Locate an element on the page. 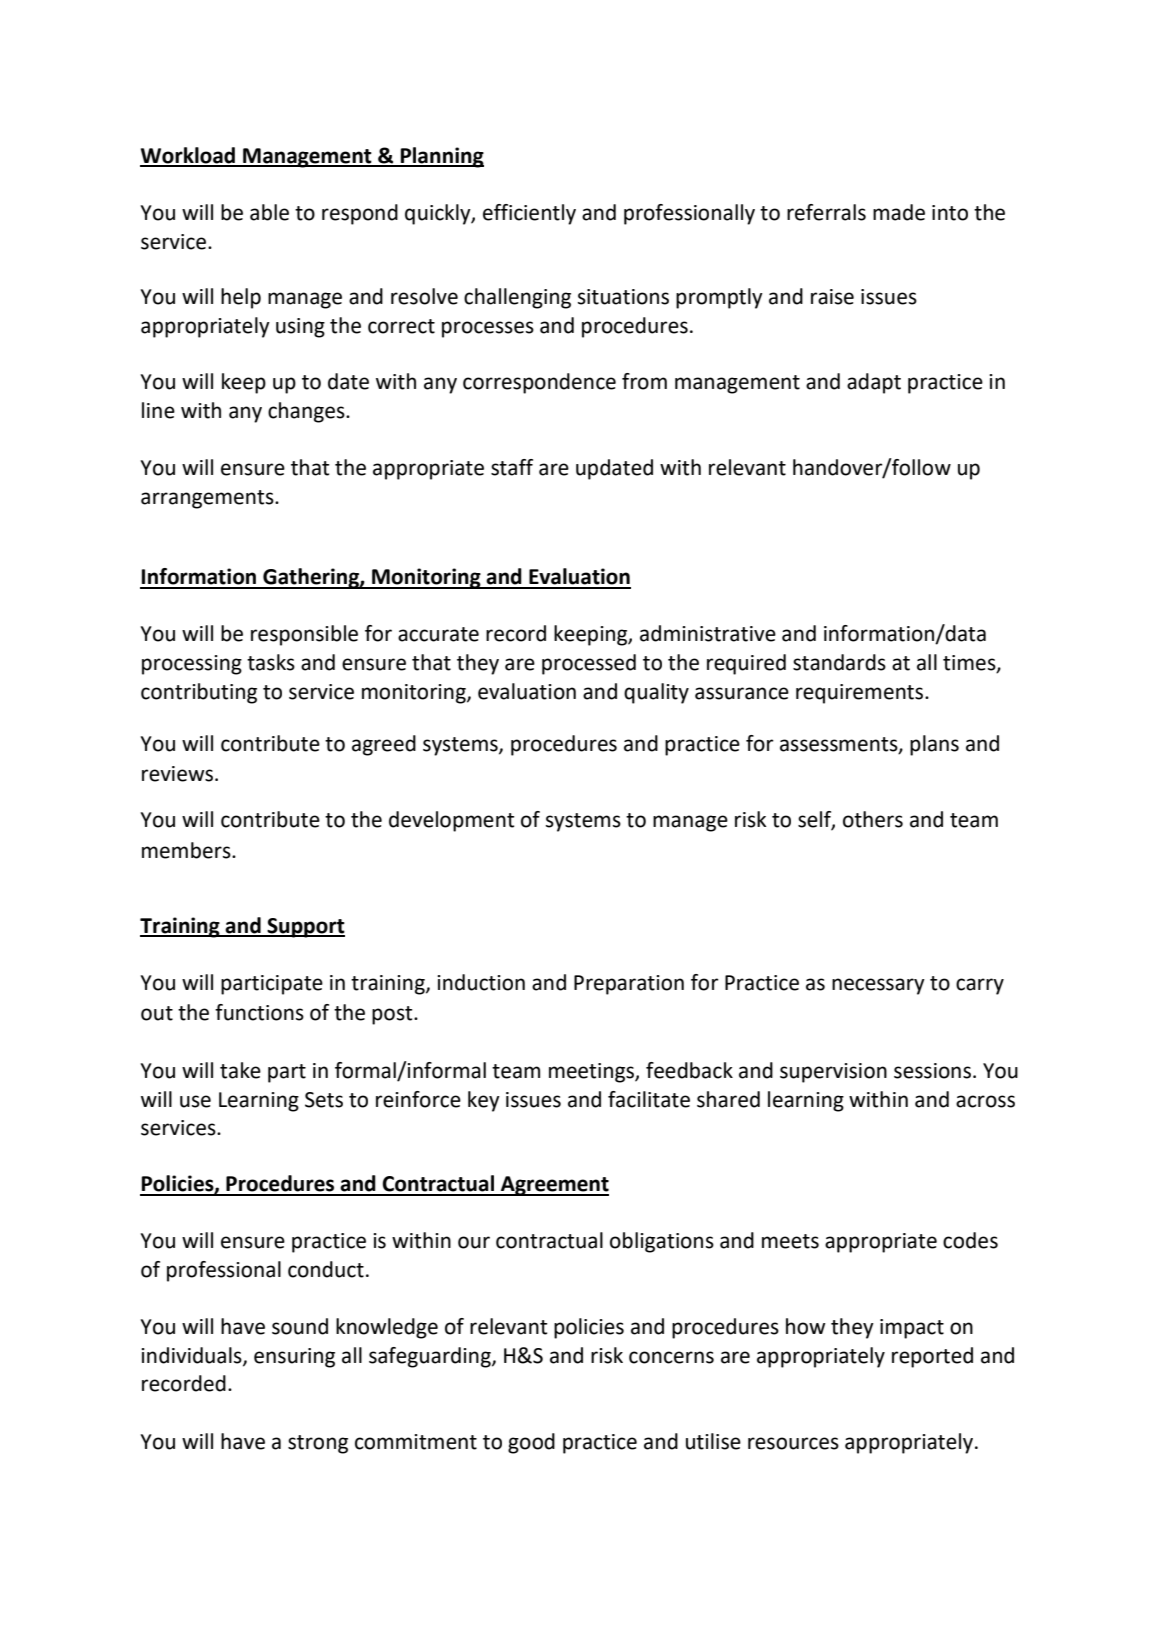 The width and height of the image is (1162, 1644). made is located at coordinates (899, 212).
